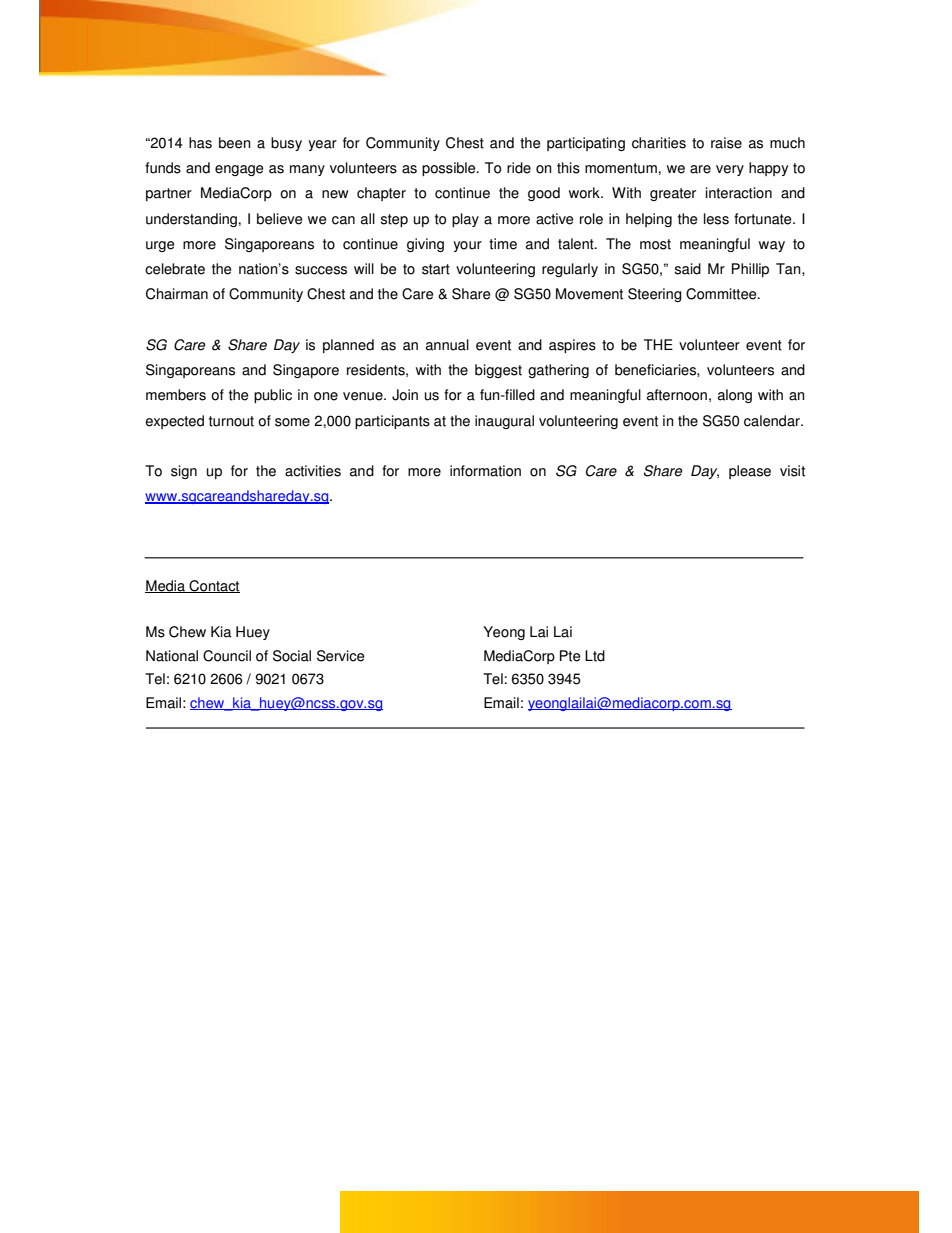  Describe the element at coordinates (504, 422) in the page. I see `inaugural` at that location.
